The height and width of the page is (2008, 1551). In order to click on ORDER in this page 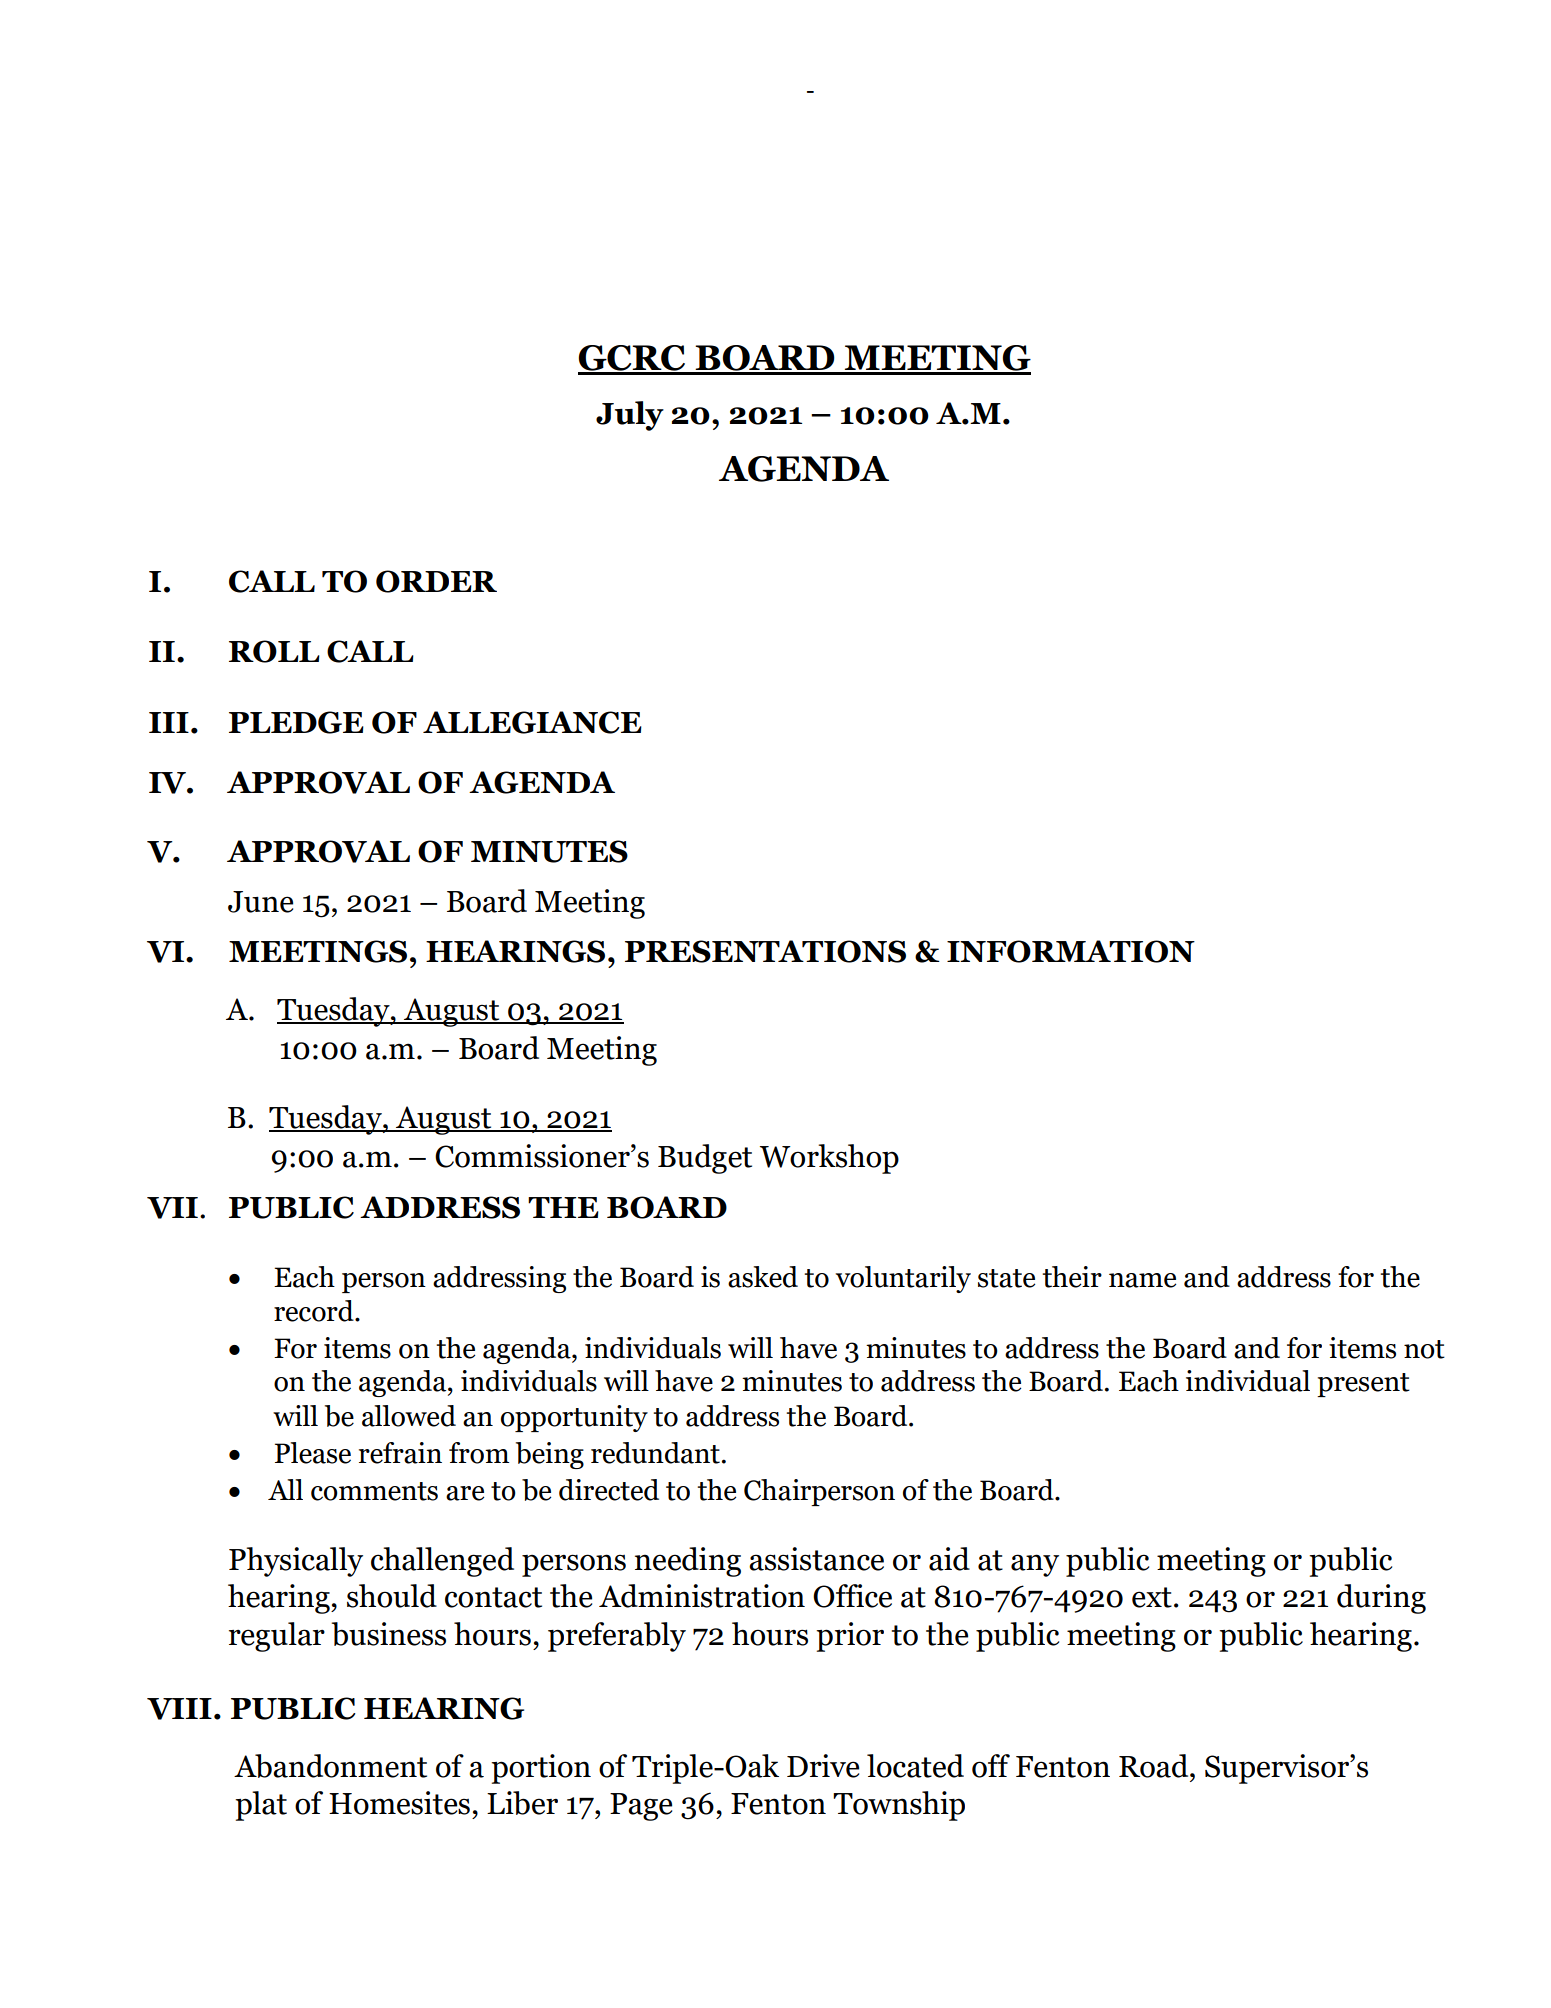, I will do `click(436, 581)`.
